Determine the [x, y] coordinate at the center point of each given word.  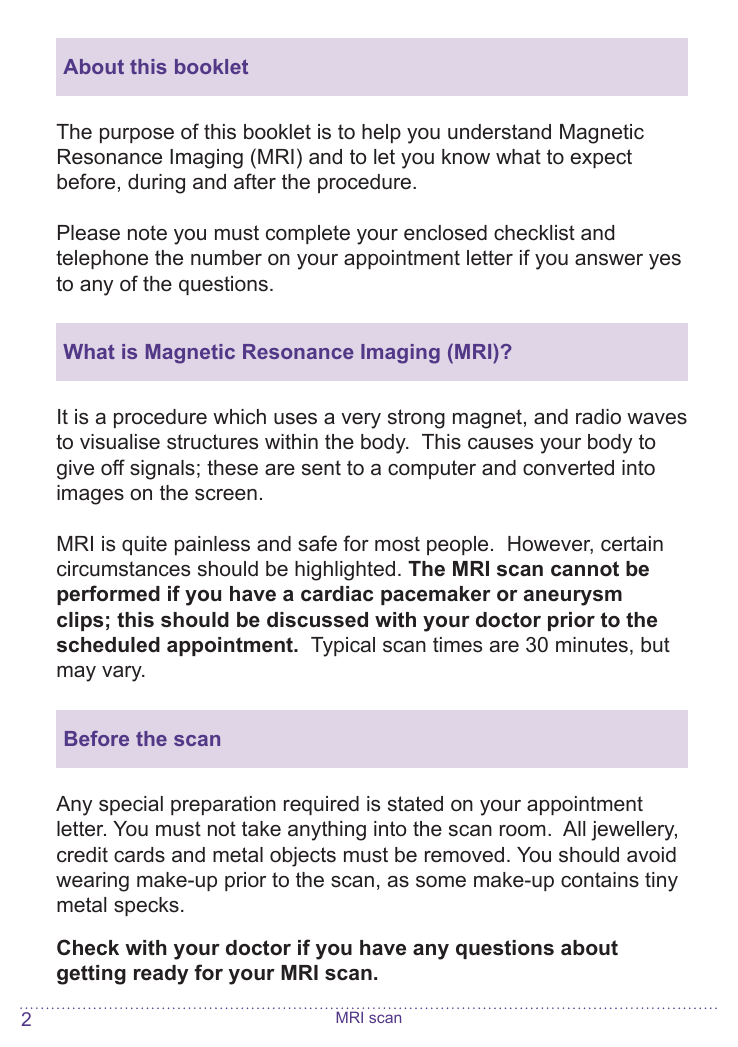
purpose [137, 135]
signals [162, 470]
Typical [343, 647]
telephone [102, 259]
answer [609, 260]
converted [568, 468]
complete [308, 234]
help [381, 133]
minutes [592, 645]
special [131, 805]
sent [321, 468]
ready [161, 975]
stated [415, 804]
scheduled [108, 645]
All [574, 828]
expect [601, 158]
